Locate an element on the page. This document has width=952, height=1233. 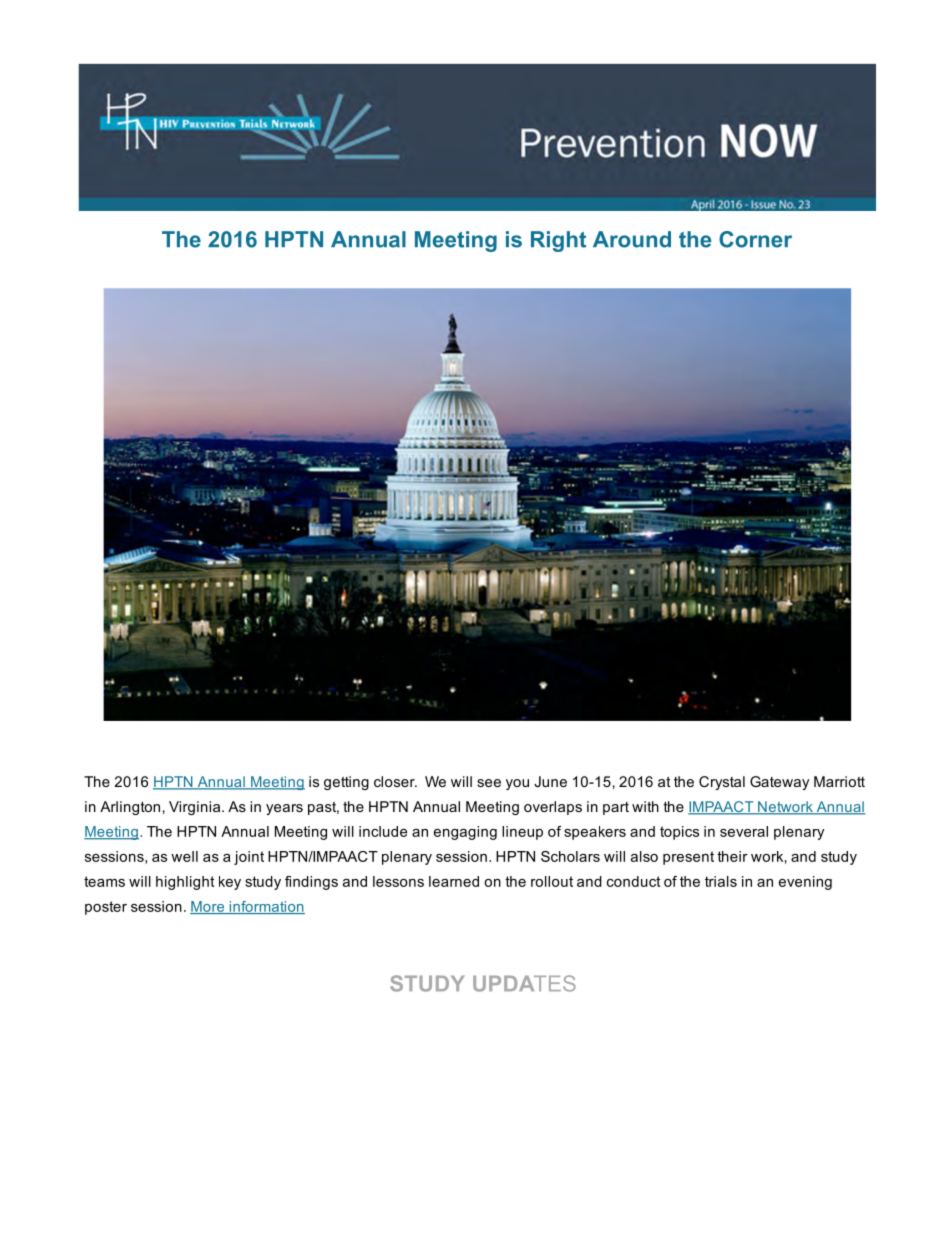
Right is located at coordinates (558, 241).
